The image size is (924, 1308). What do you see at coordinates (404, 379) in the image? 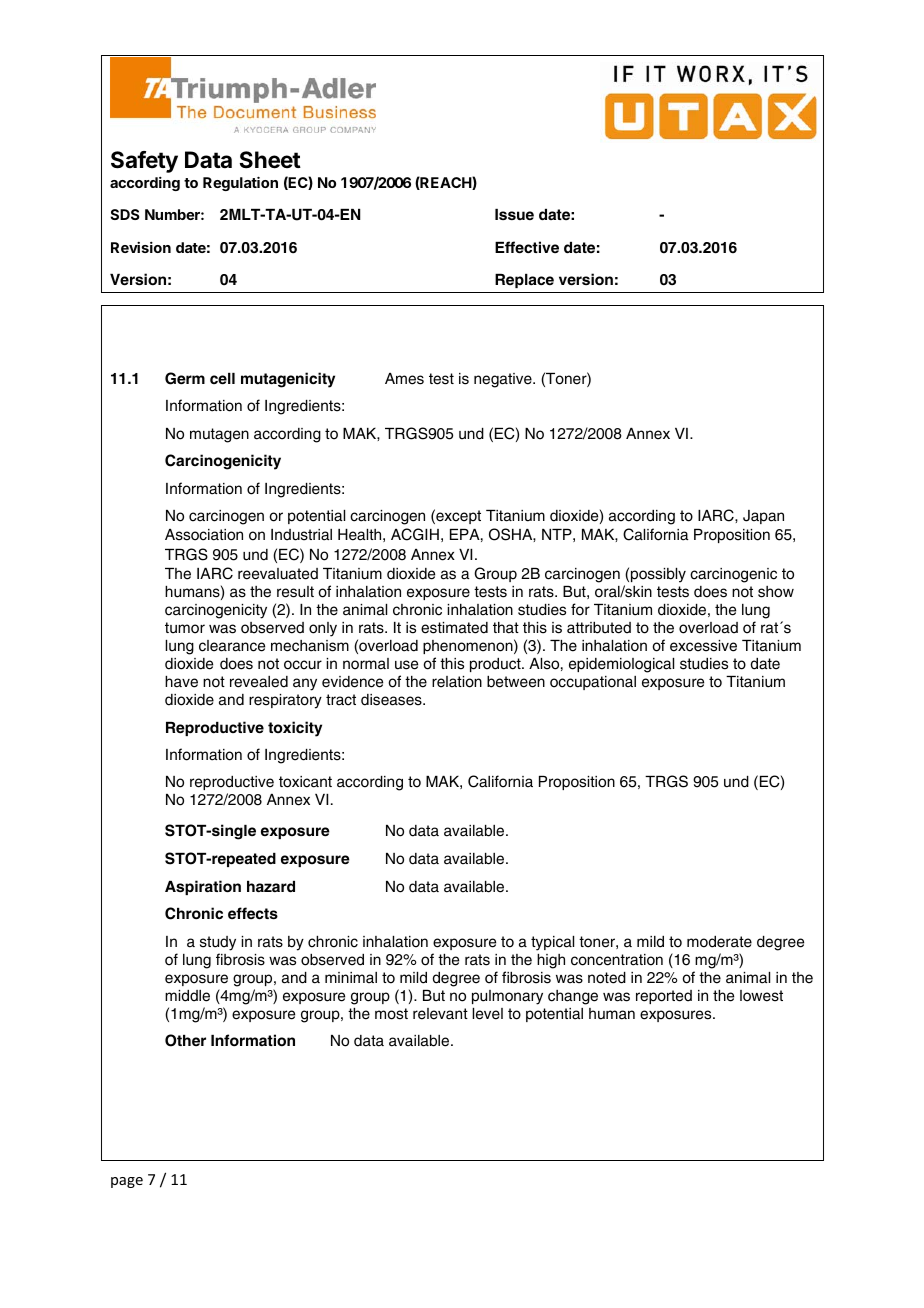
I see `Ames` at bounding box center [404, 379].
